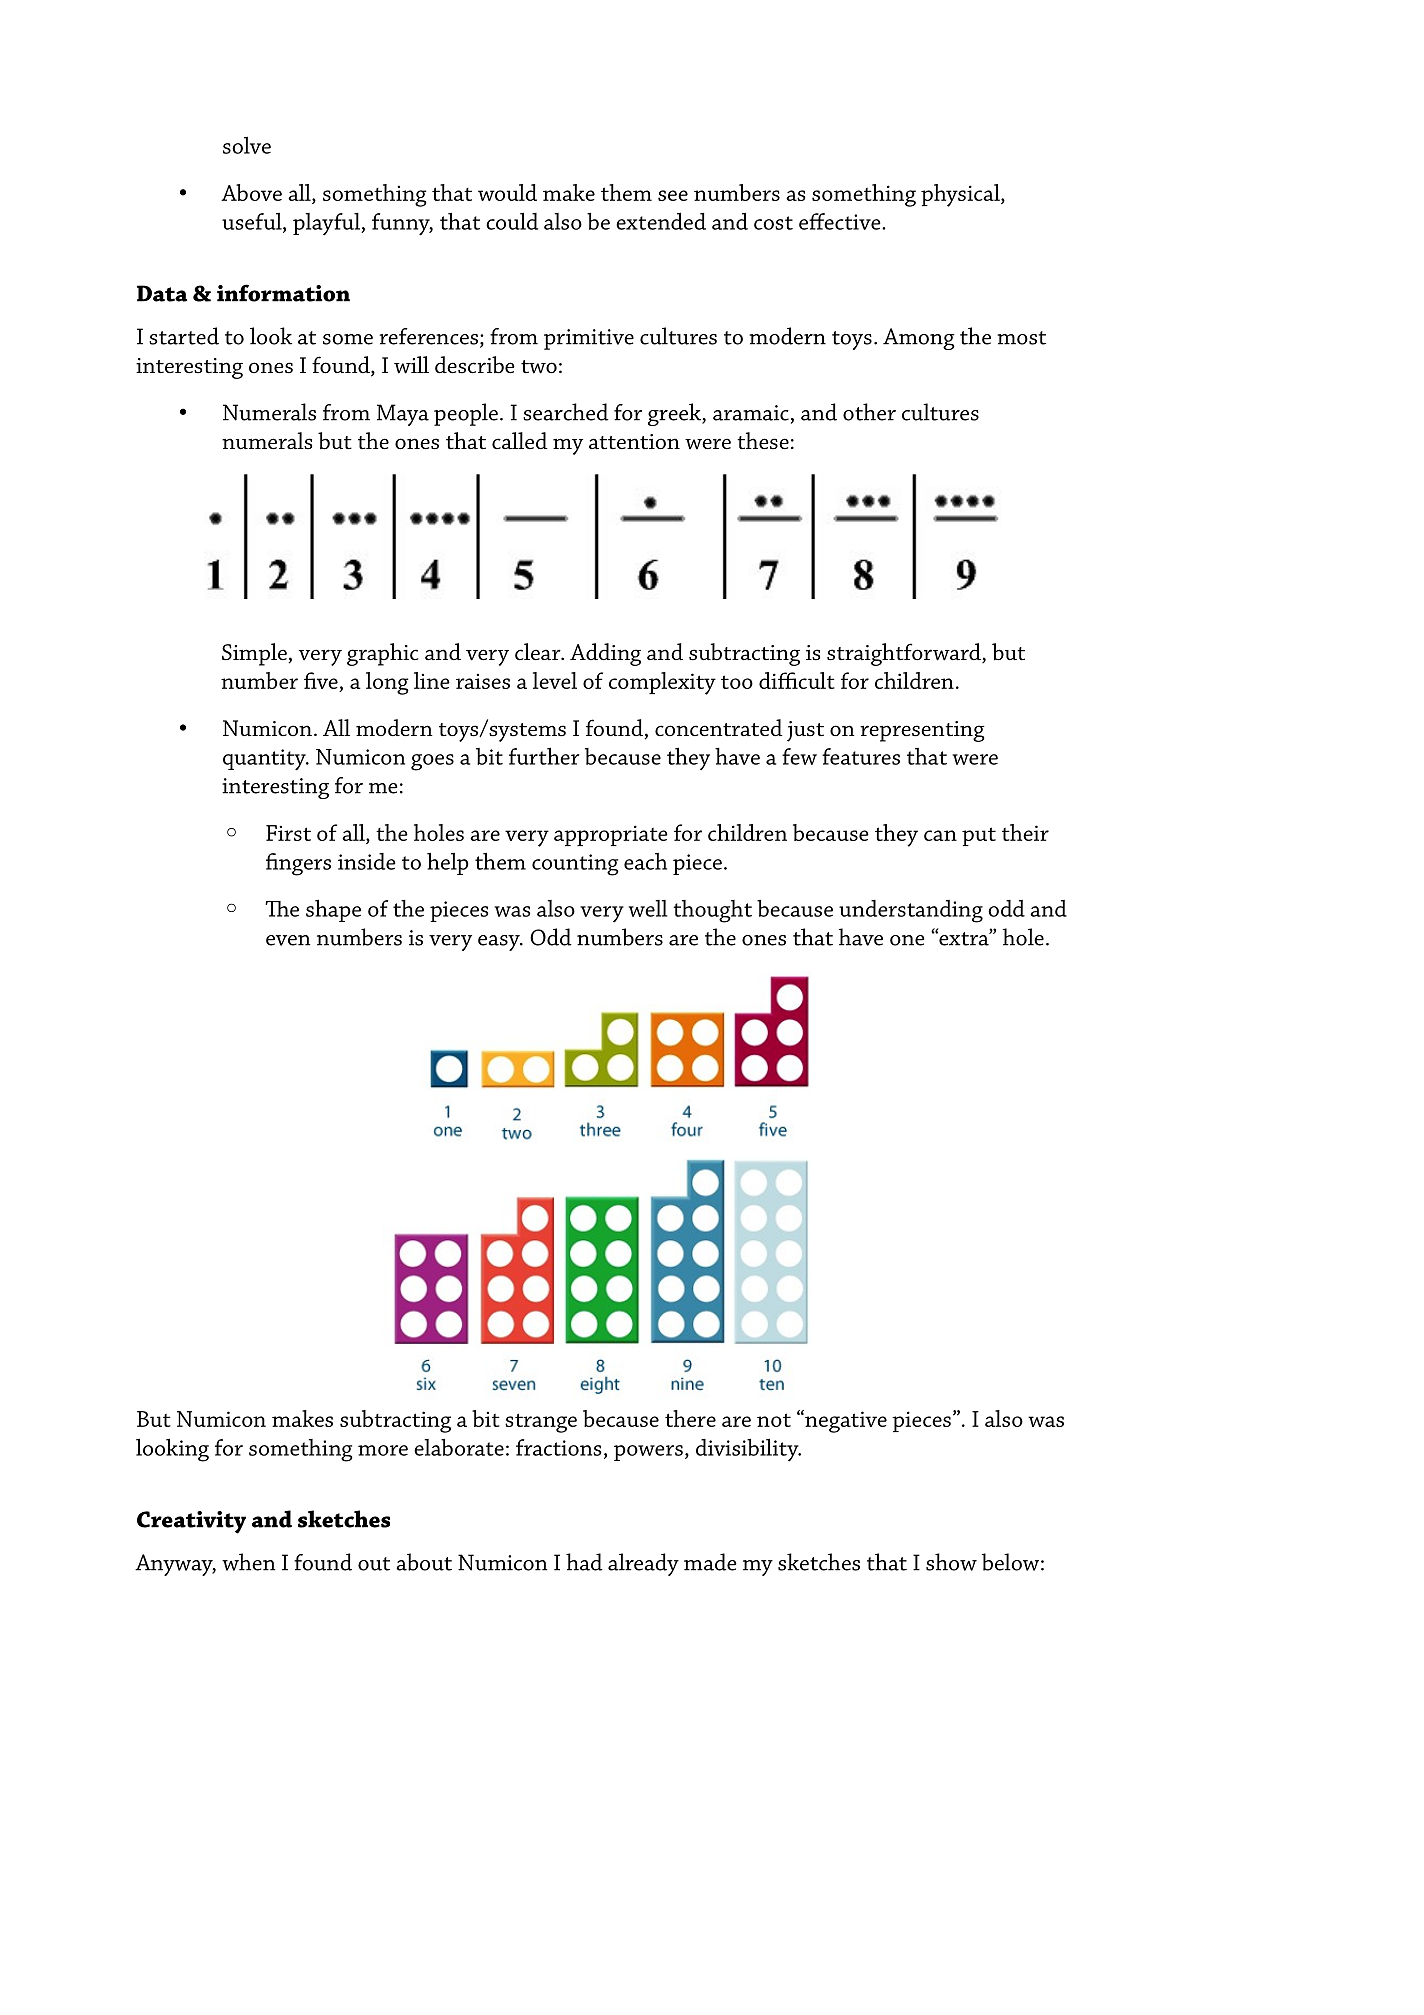 This document has width=1424, height=2015. Describe the element at coordinates (905, 654) in the document. I see `straightforward` at that location.
